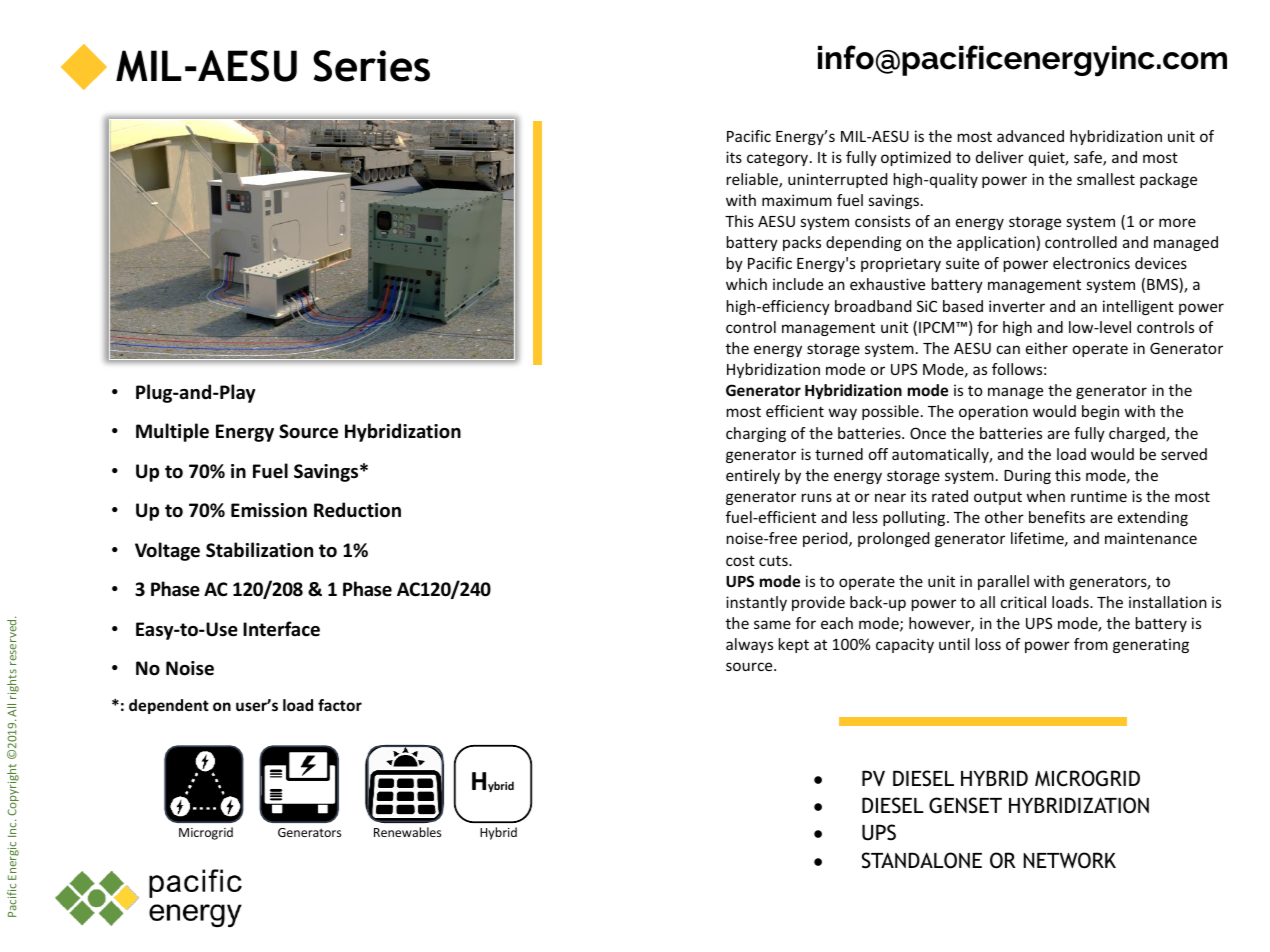 The image size is (1270, 952). I want to click on category, so click(779, 159).
